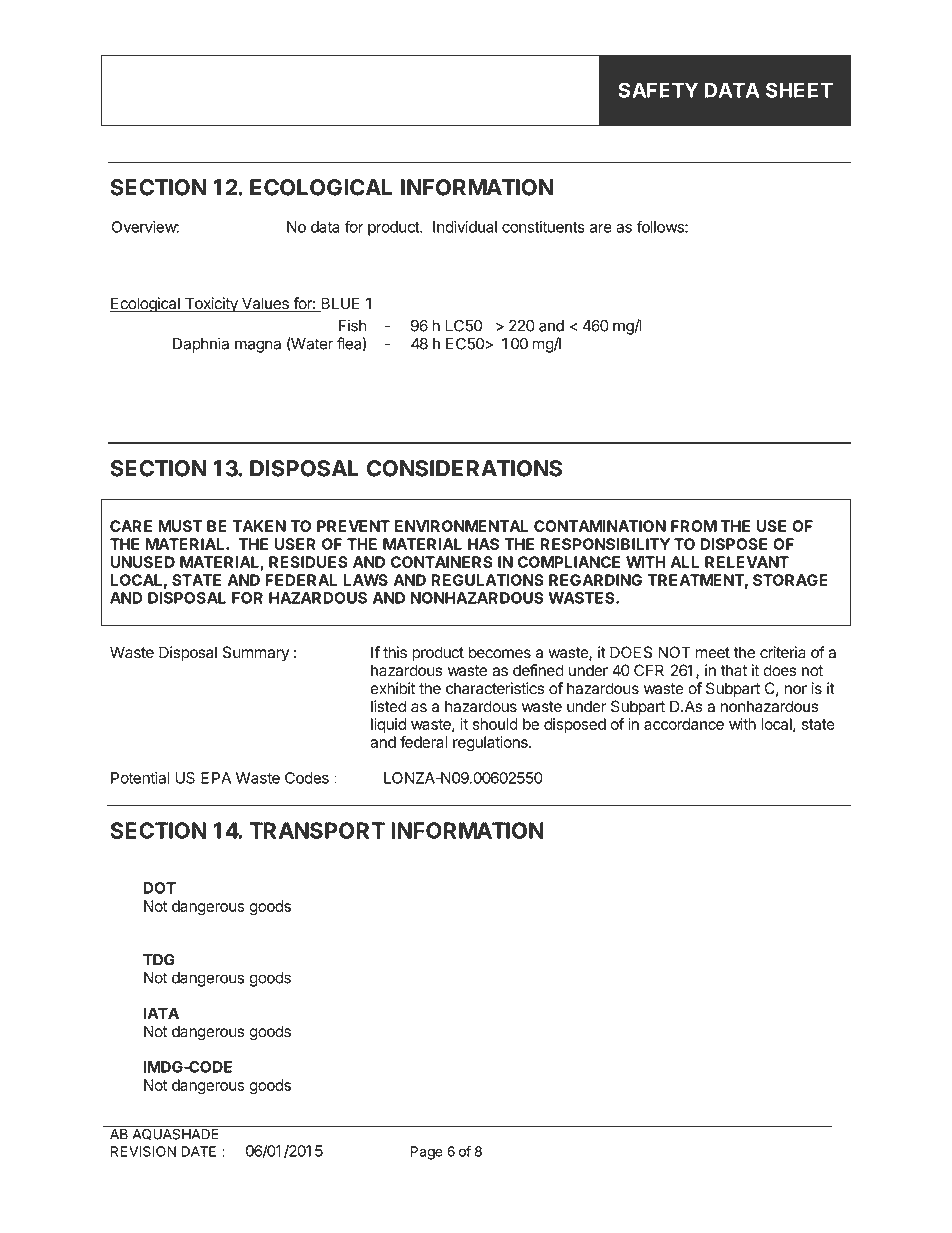  Describe the element at coordinates (211, 305) in the image. I see `Toxicity` at that location.
